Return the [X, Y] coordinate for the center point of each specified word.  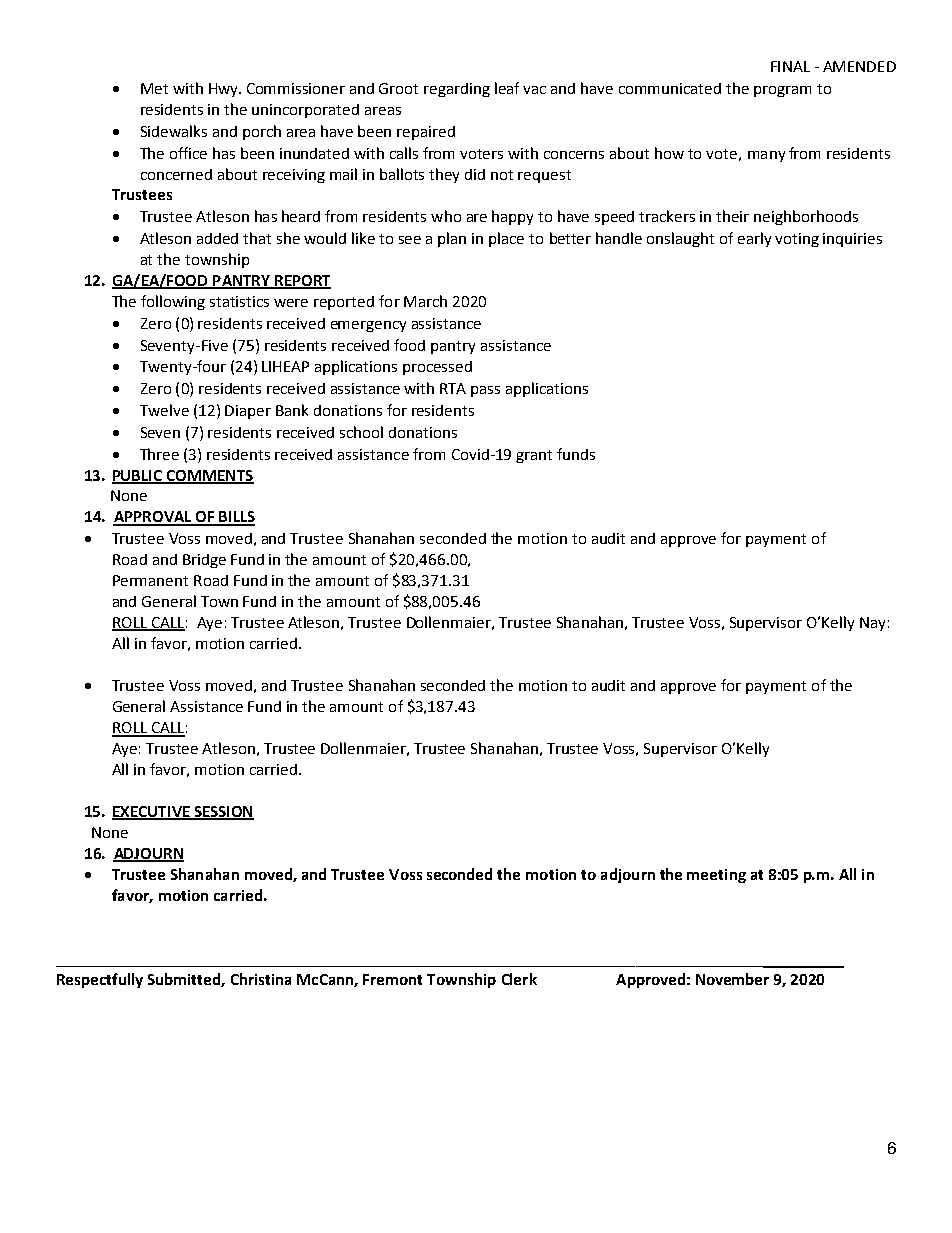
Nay [872, 624]
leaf [507, 88]
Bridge [204, 561]
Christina [261, 979]
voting [797, 240]
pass [485, 391]
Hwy [224, 90]
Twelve [164, 410]
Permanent [150, 580]
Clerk [519, 979]
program [782, 91]
